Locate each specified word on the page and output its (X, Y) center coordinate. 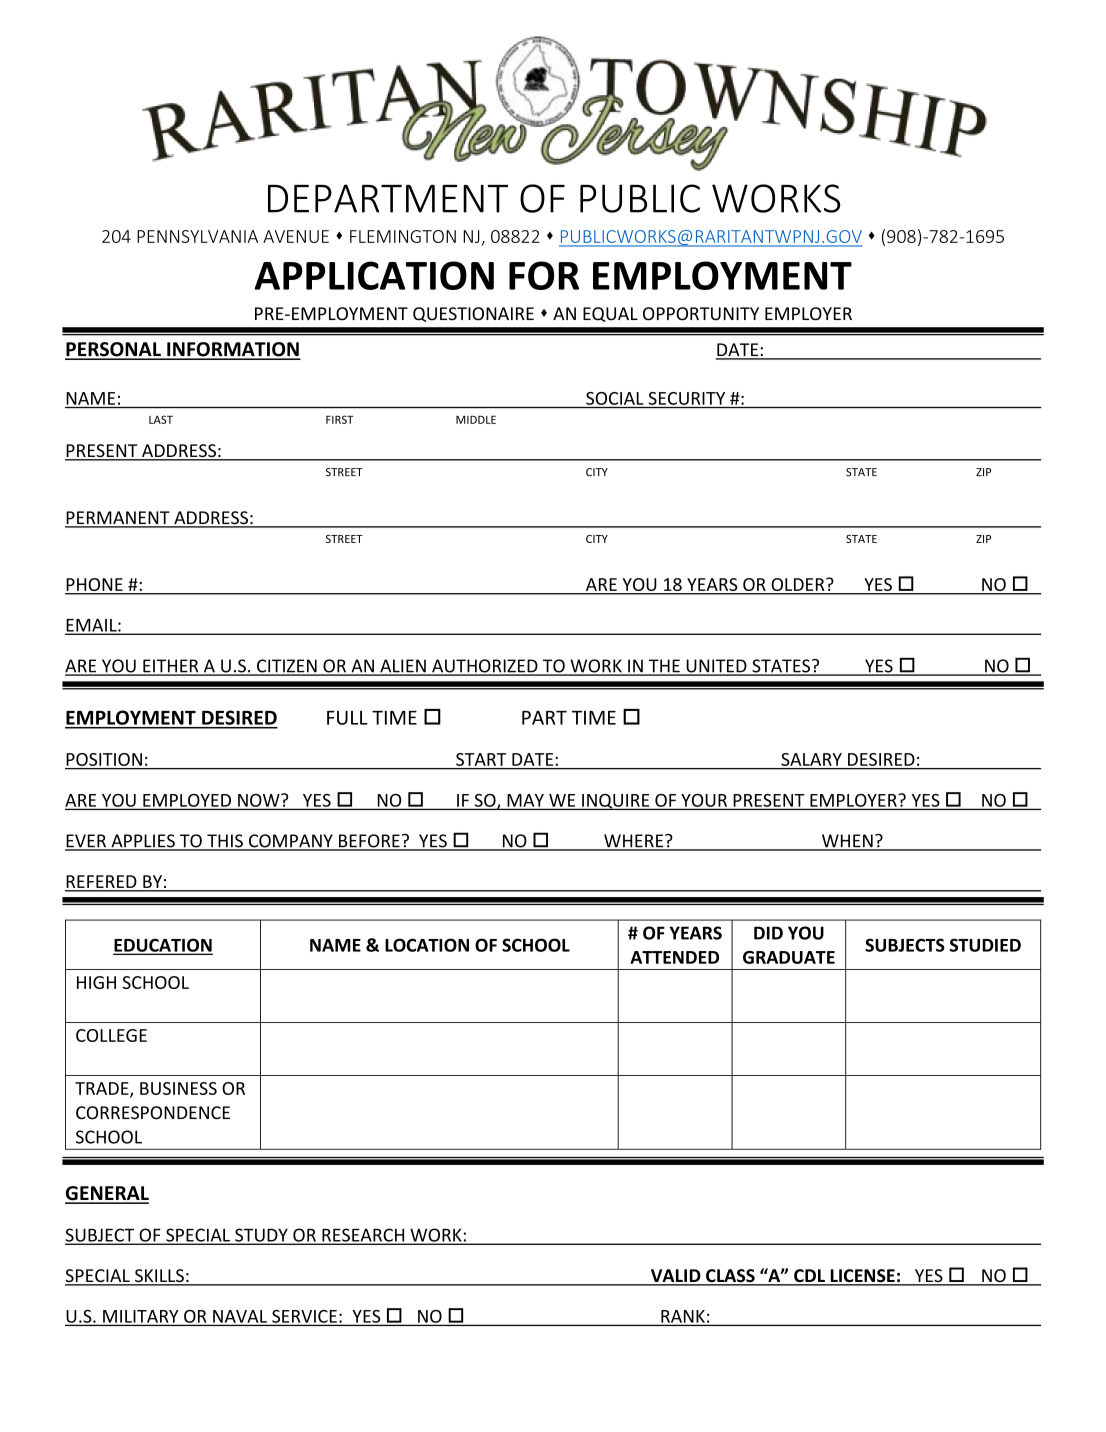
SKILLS (159, 1277)
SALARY (811, 759)
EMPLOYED (187, 800)
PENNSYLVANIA (197, 236)
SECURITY (687, 398)
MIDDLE (476, 419)
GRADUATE (789, 957)
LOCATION (427, 945)
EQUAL (610, 314)
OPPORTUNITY (701, 314)
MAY (525, 800)
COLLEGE (111, 1035)
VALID (675, 1277)
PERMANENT (118, 519)
